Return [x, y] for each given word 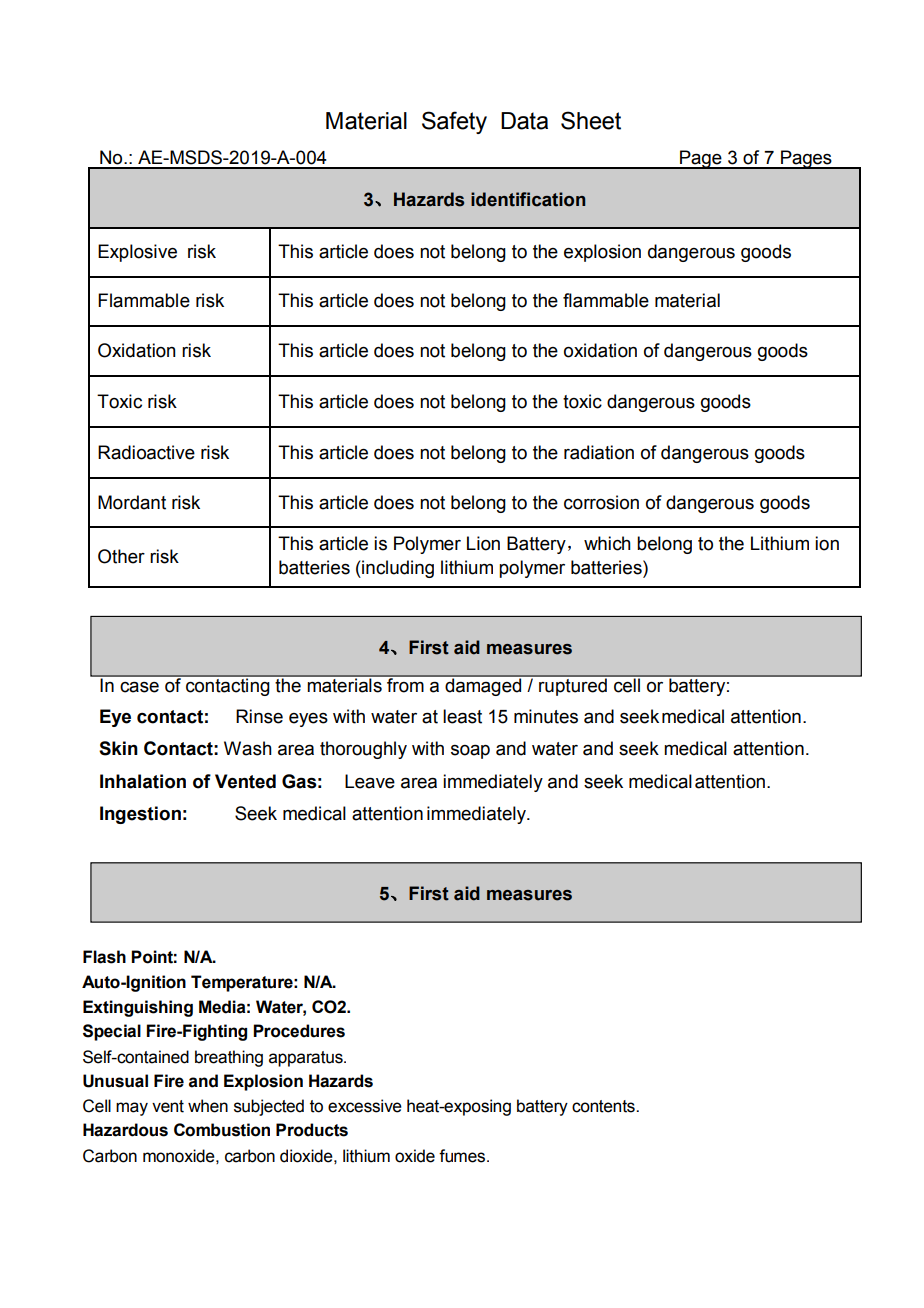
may [132, 1109]
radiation [599, 452]
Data [524, 121]
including [397, 569]
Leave [370, 781]
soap [470, 751]
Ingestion [140, 815]
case [139, 687]
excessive [365, 1106]
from [405, 683]
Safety [454, 122]
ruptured [573, 686]
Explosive [137, 253]
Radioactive [146, 452]
